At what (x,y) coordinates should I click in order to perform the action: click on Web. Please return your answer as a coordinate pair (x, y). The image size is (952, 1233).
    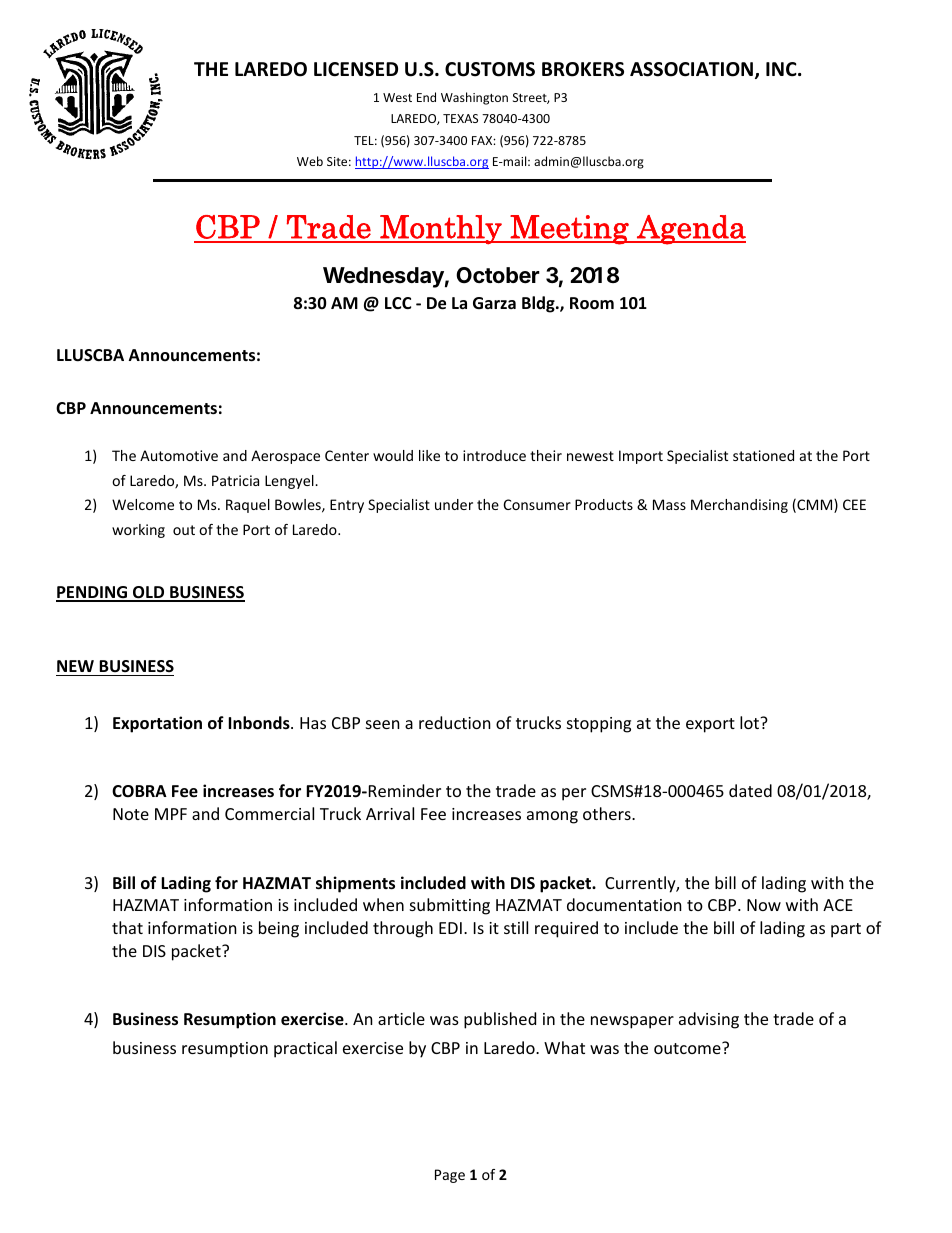
    Looking at the image, I should click on (310, 161).
